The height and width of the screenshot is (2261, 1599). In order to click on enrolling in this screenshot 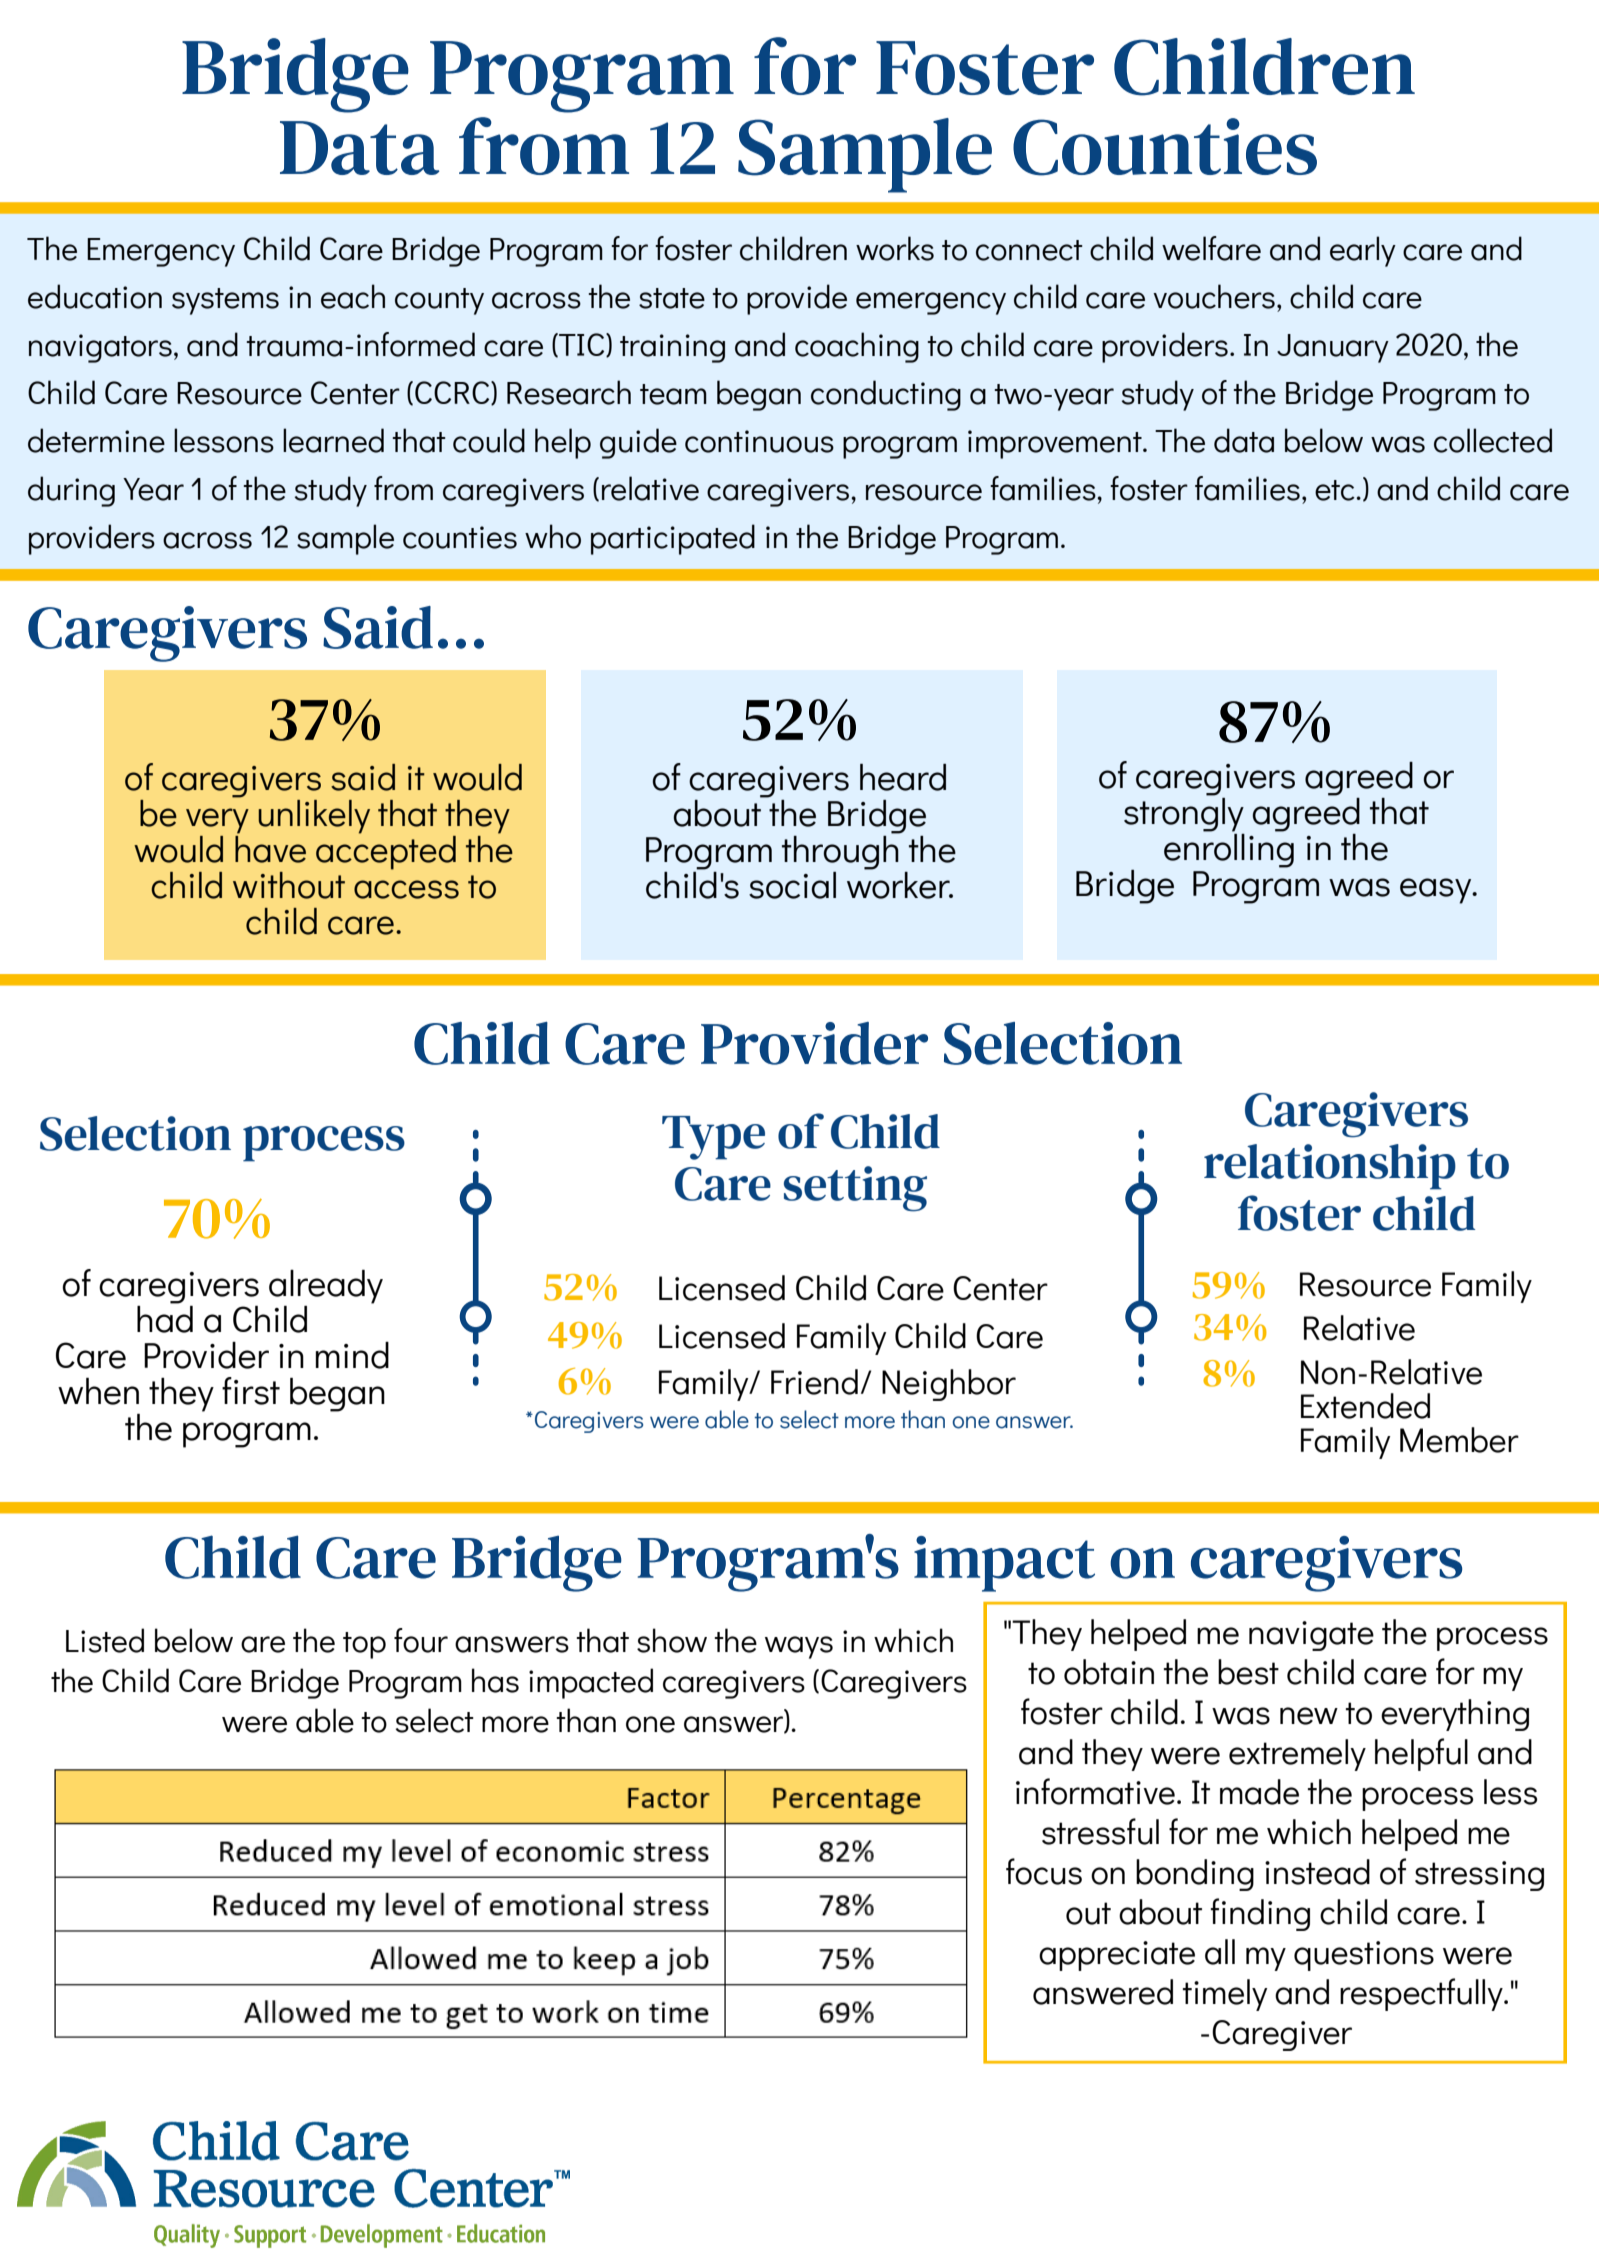, I will do `click(1229, 849)`.
